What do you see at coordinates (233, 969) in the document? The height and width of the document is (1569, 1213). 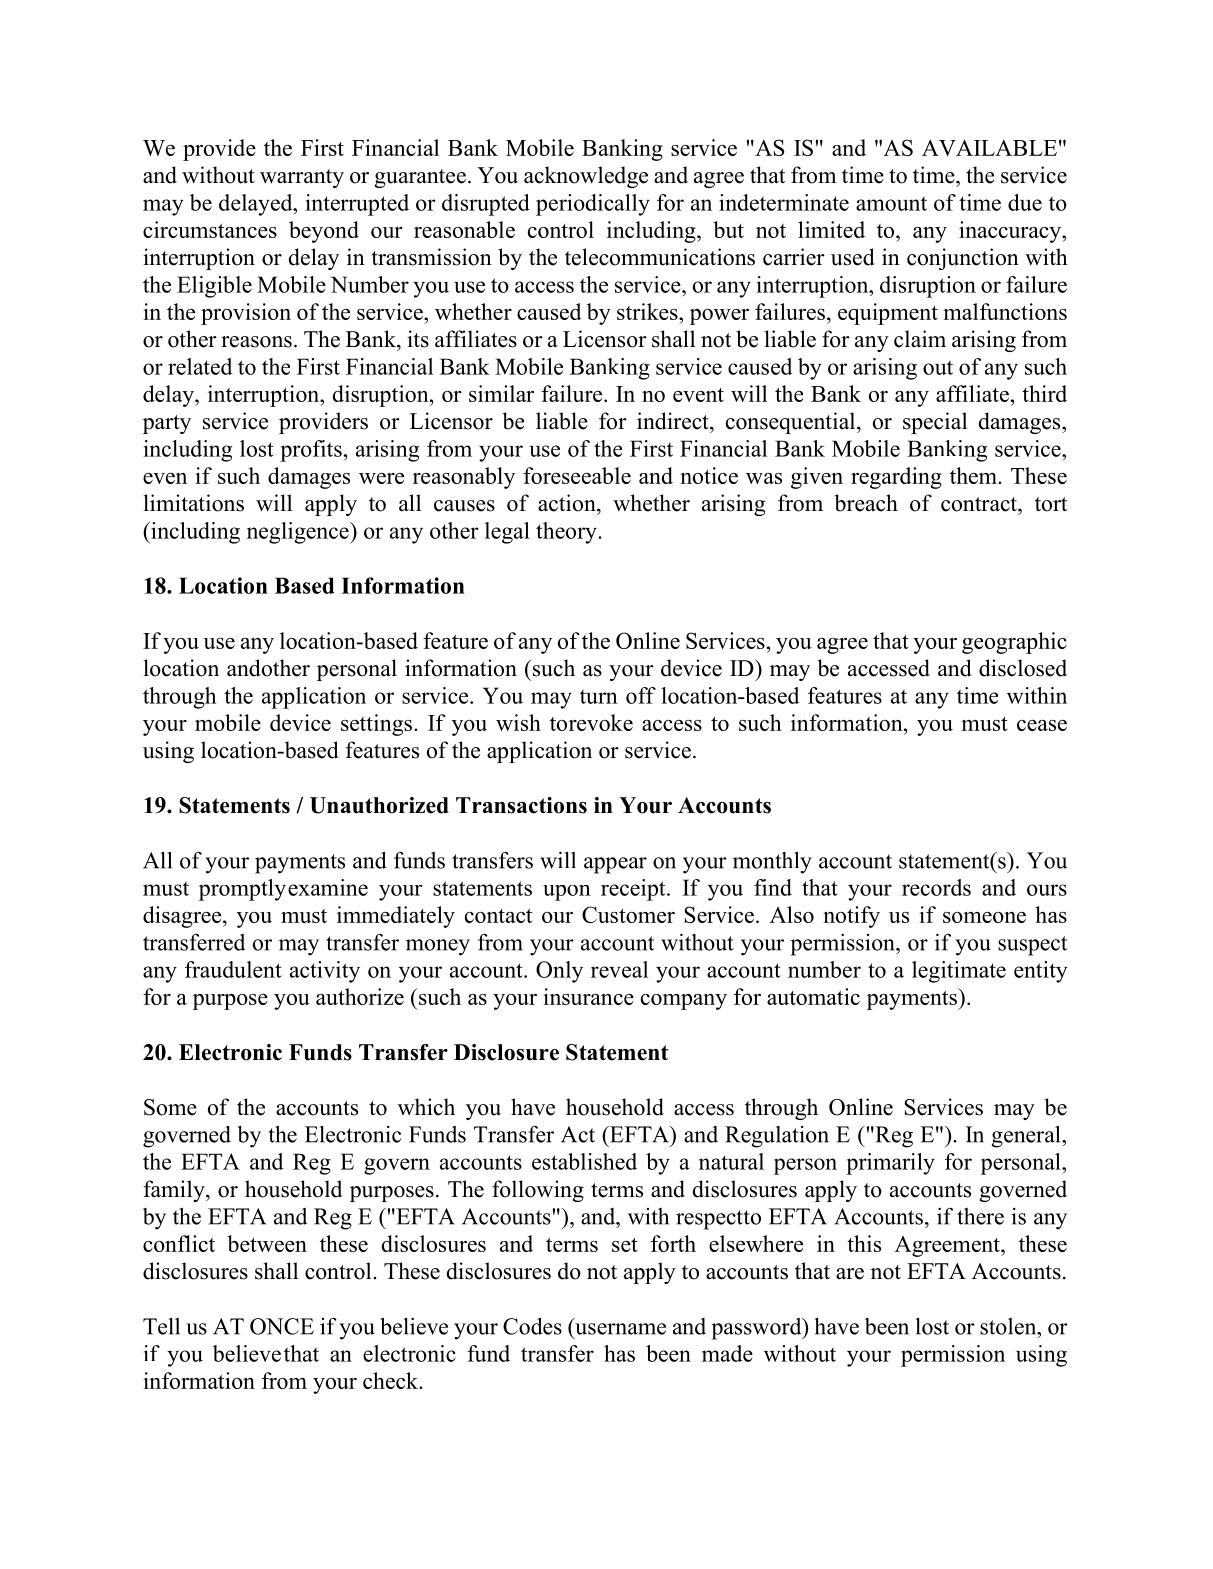 I see `fraudulent` at bounding box center [233, 969].
